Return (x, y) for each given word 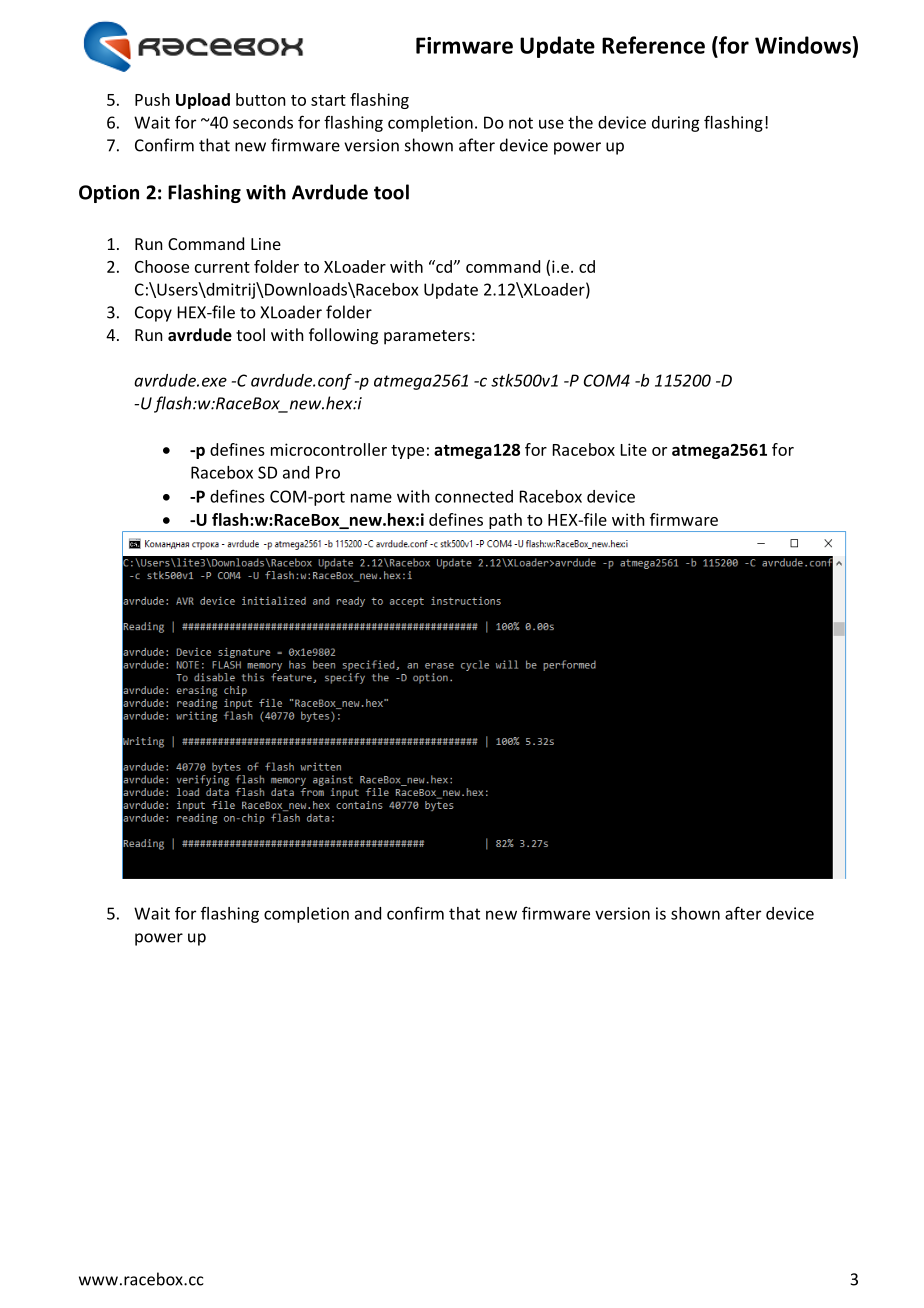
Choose (162, 266)
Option (109, 194)
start (328, 100)
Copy (153, 314)
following (343, 336)
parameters (427, 337)
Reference (653, 45)
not (521, 123)
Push (152, 99)
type (407, 452)
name (371, 498)
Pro (328, 472)
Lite (634, 449)
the (580, 122)
